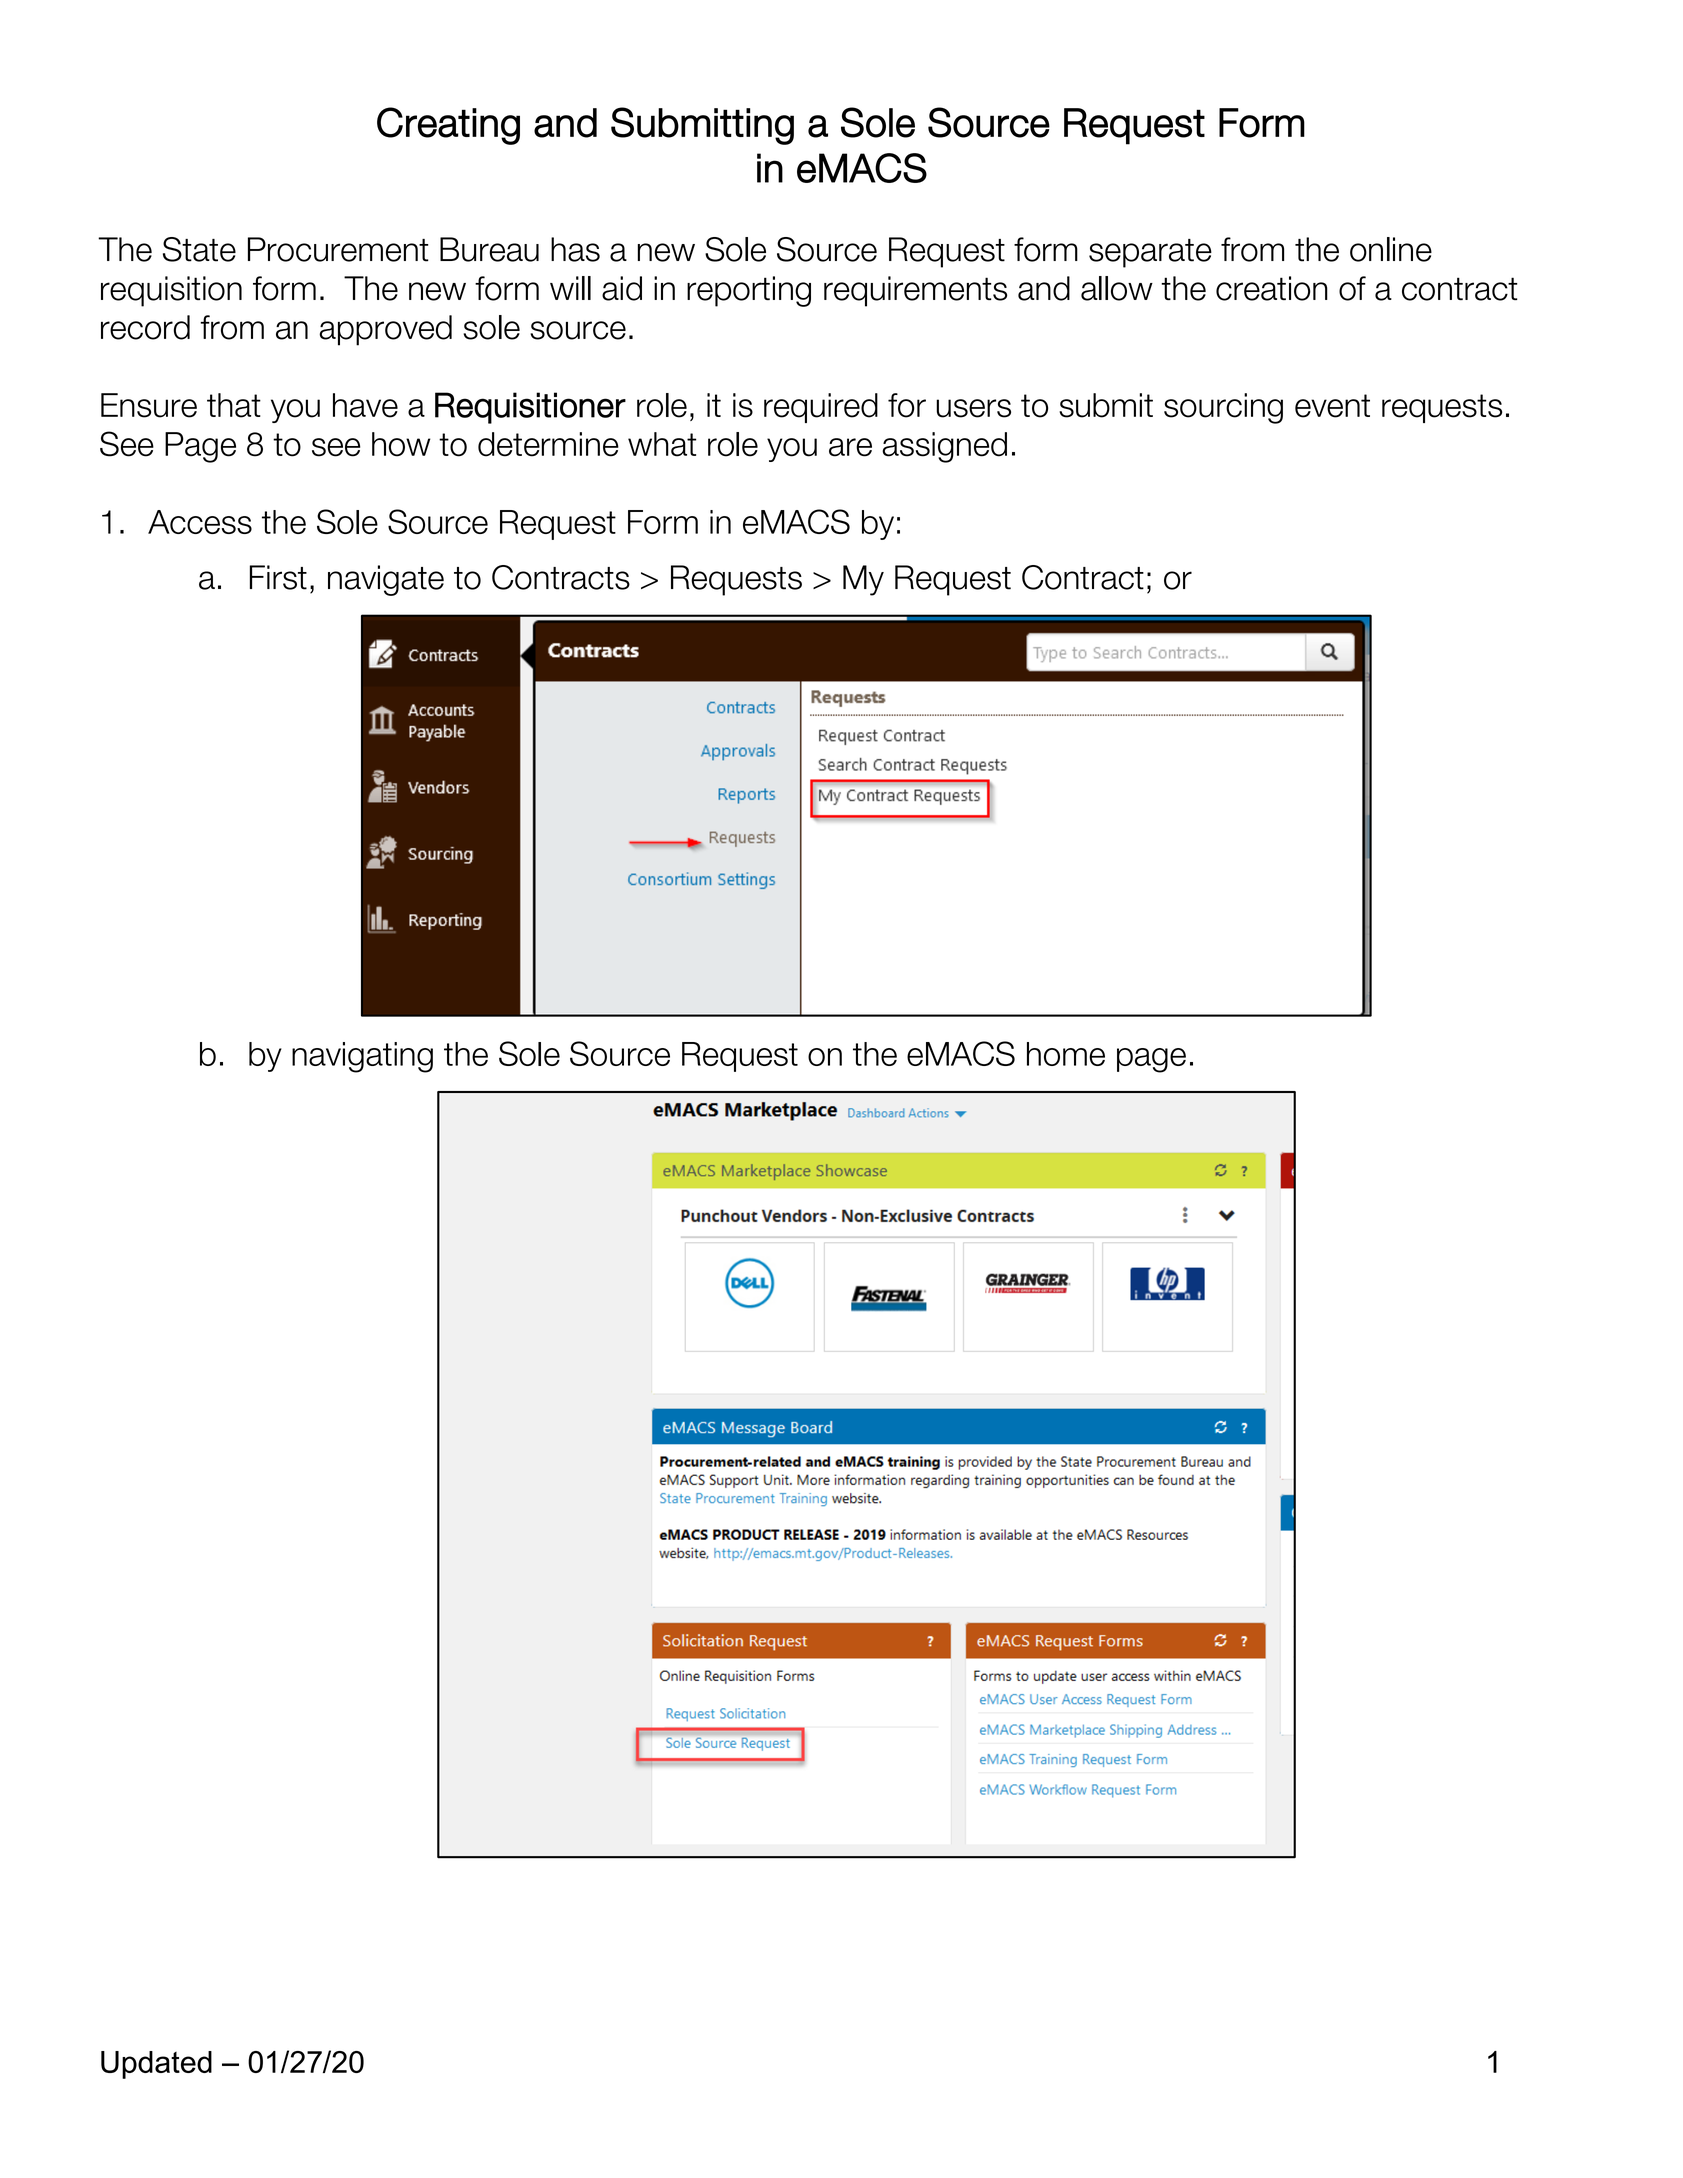 Image resolution: width=1683 pixels, height=2178 pixels. Describe the element at coordinates (749, 291) in the document. I see `reporting` at that location.
